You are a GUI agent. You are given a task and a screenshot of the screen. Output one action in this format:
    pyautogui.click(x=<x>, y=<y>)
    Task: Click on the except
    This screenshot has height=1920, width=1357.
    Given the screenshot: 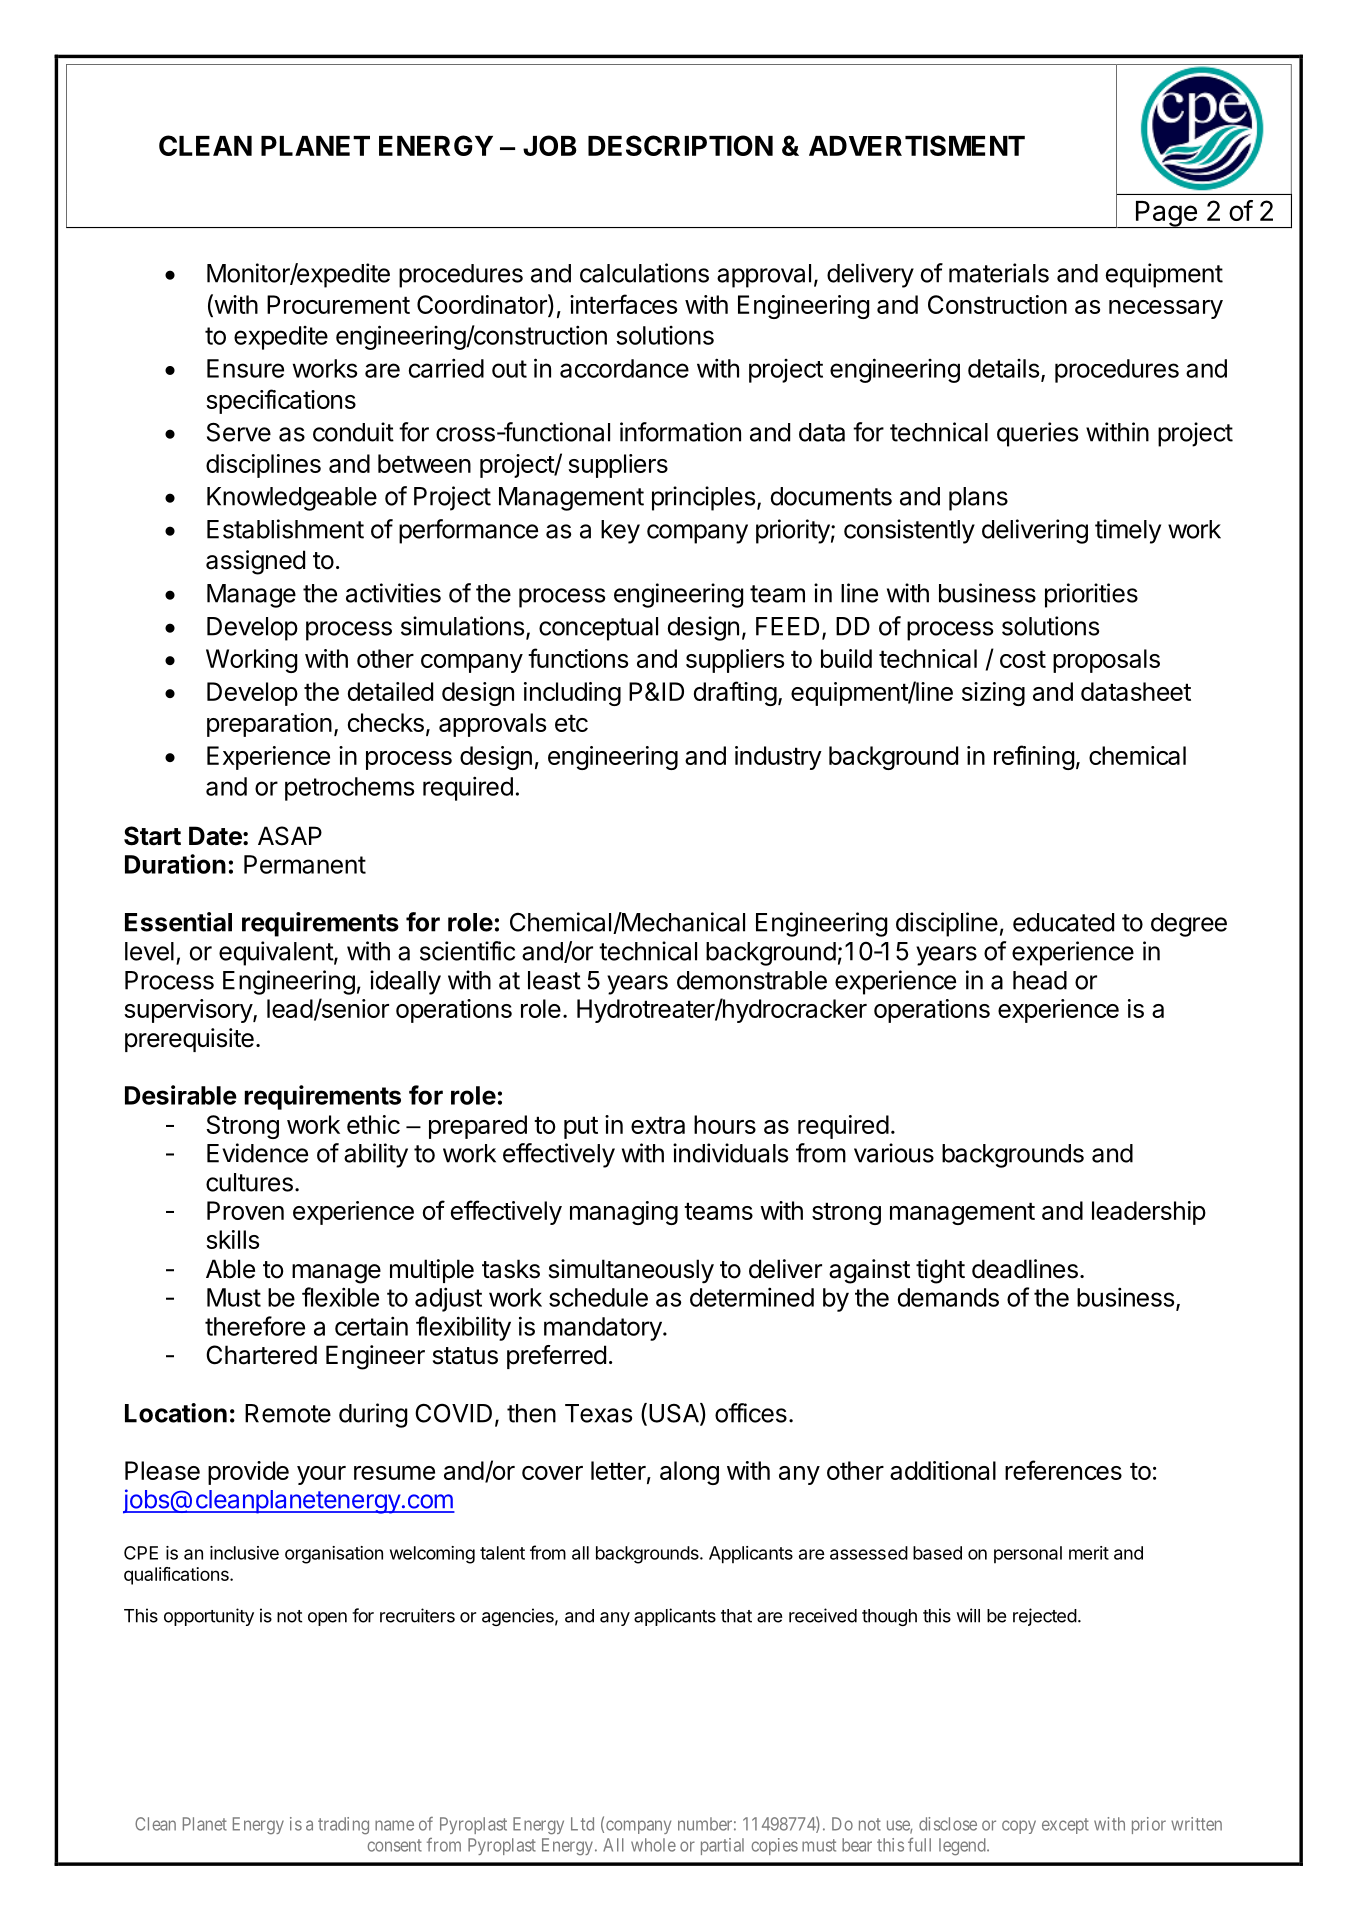 What is the action you would take?
    pyautogui.click(x=1065, y=1826)
